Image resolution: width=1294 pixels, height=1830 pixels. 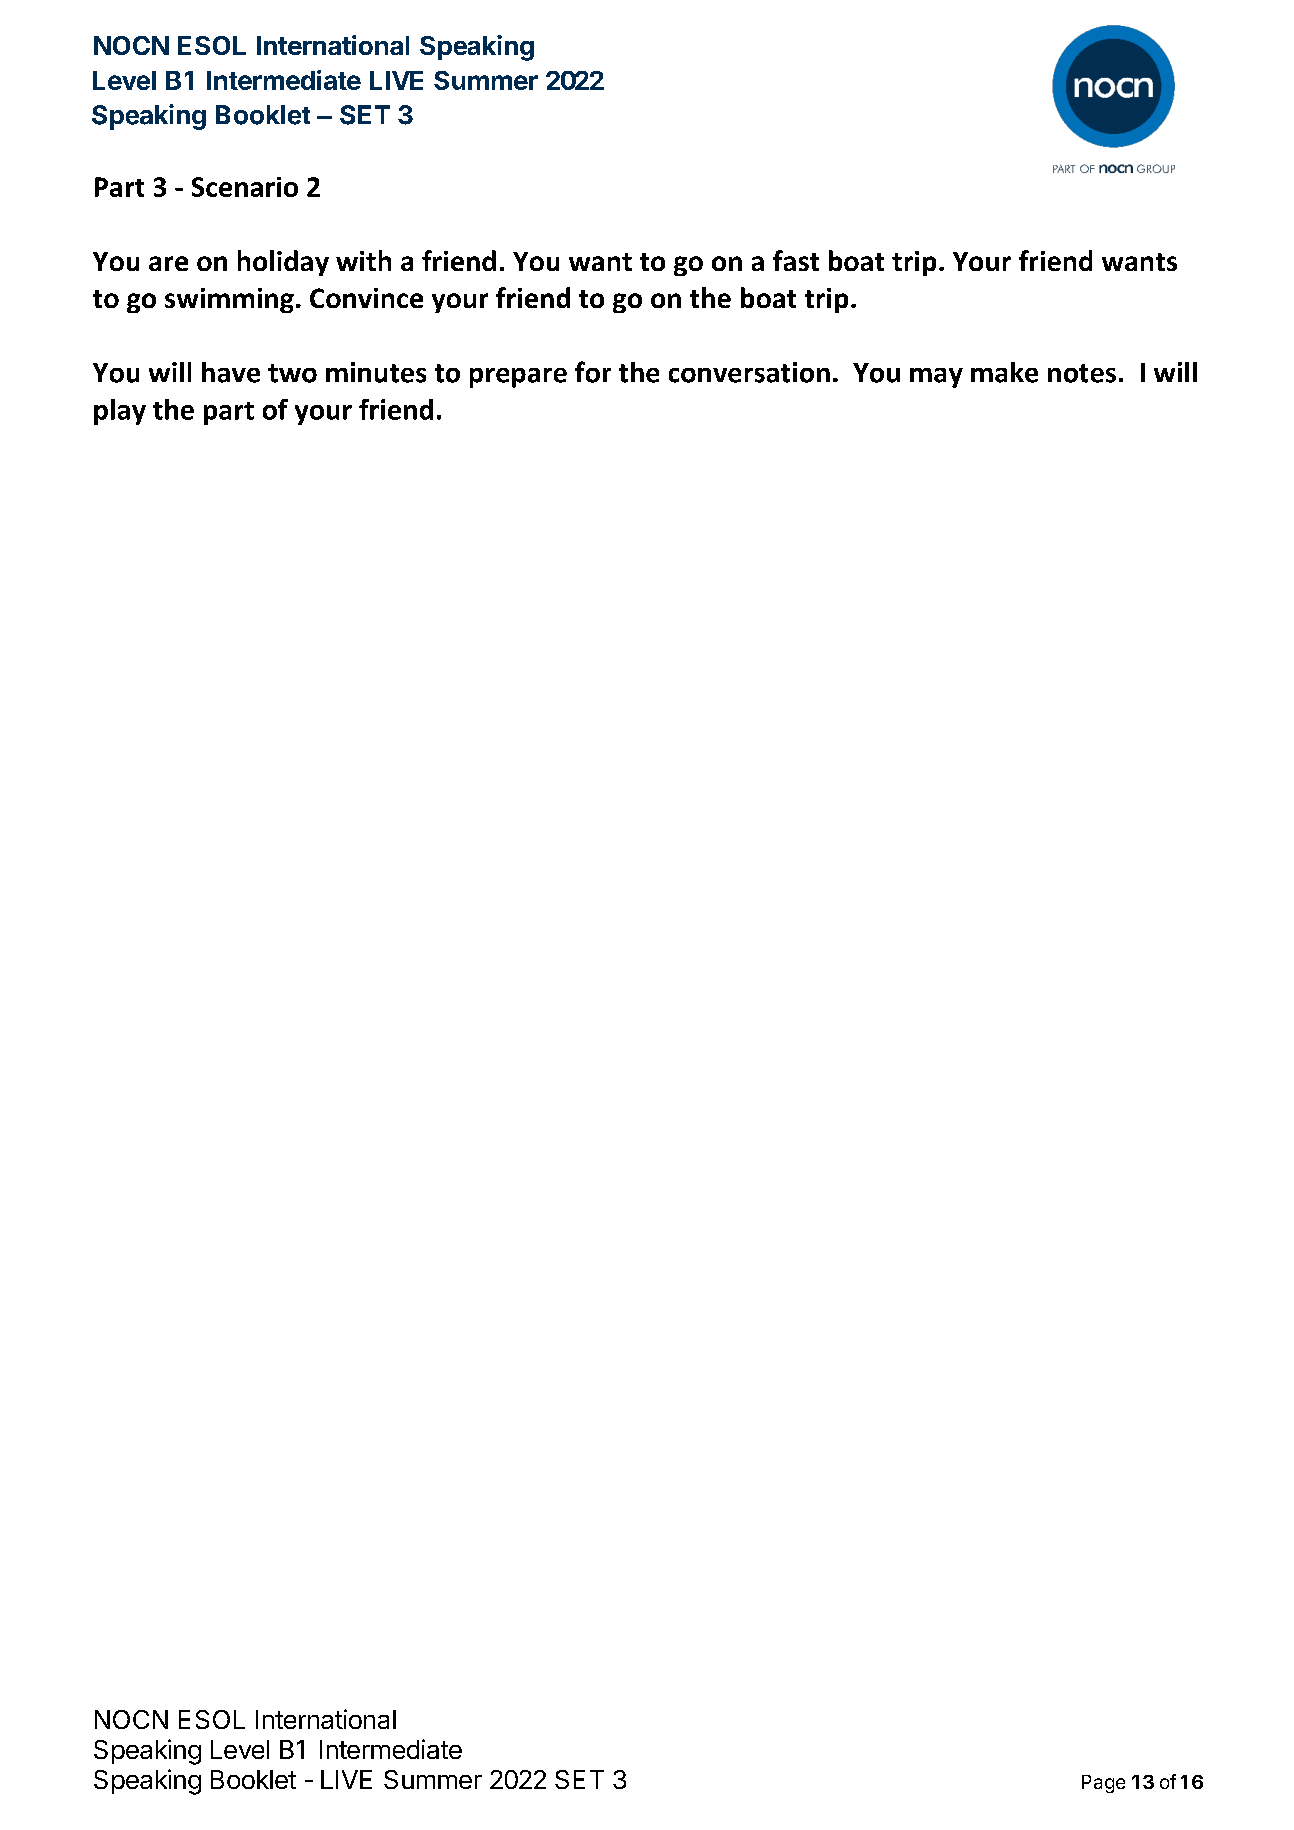 What do you see at coordinates (796, 260) in the page?
I see `fast` at bounding box center [796, 260].
